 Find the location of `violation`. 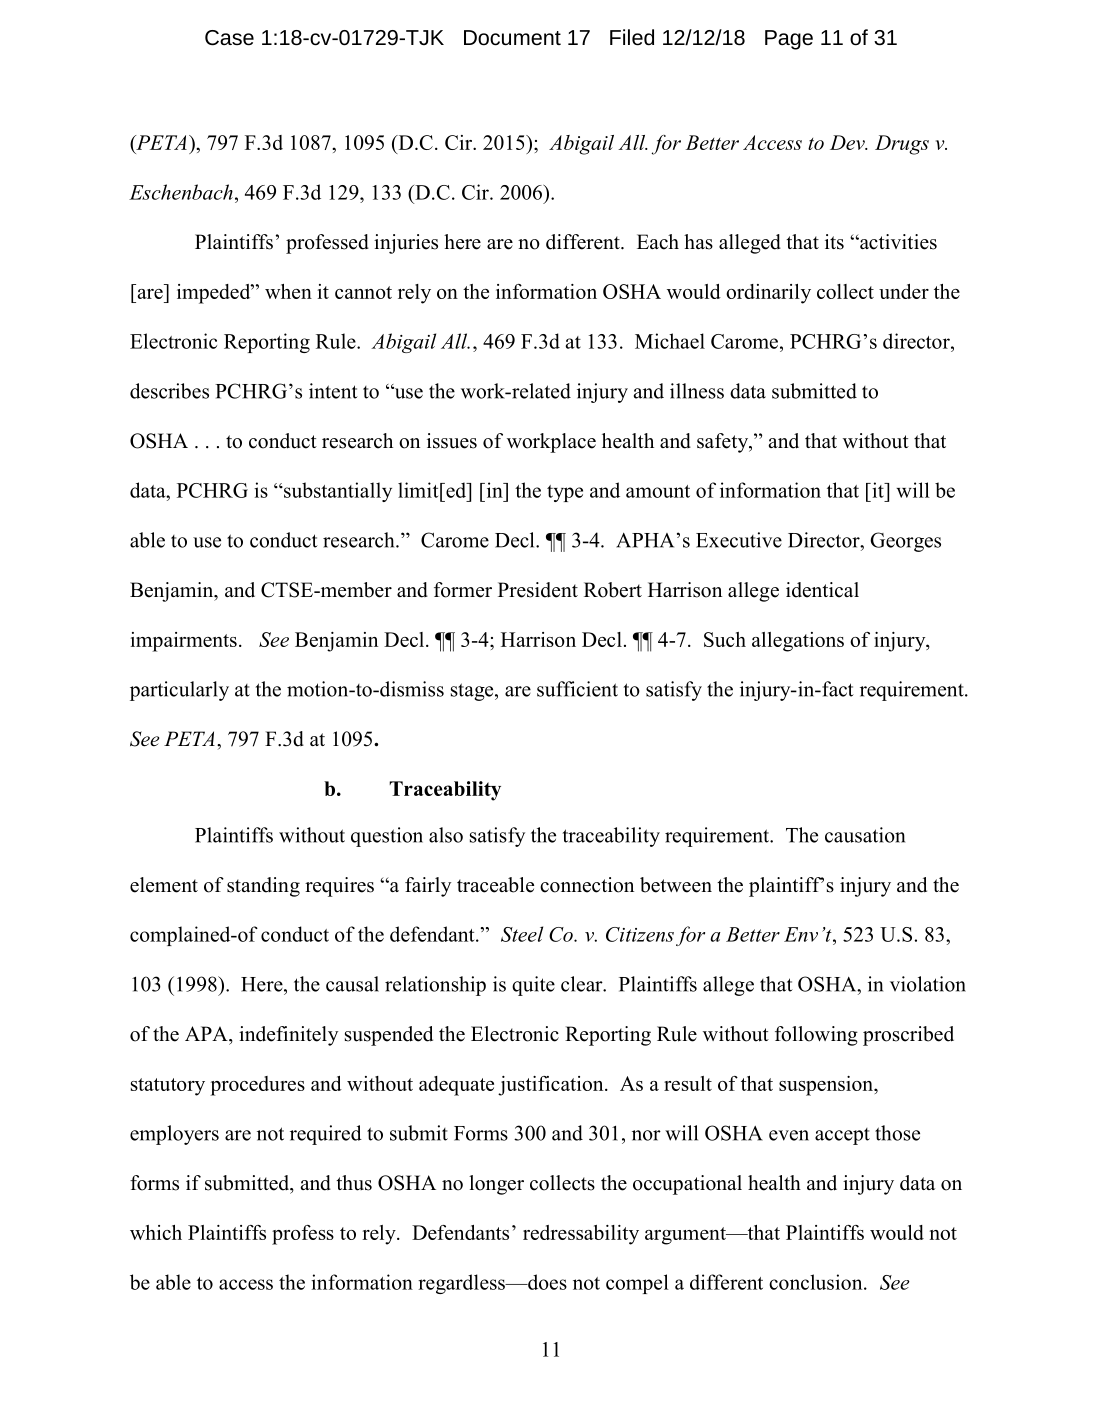

violation is located at coordinates (928, 984).
